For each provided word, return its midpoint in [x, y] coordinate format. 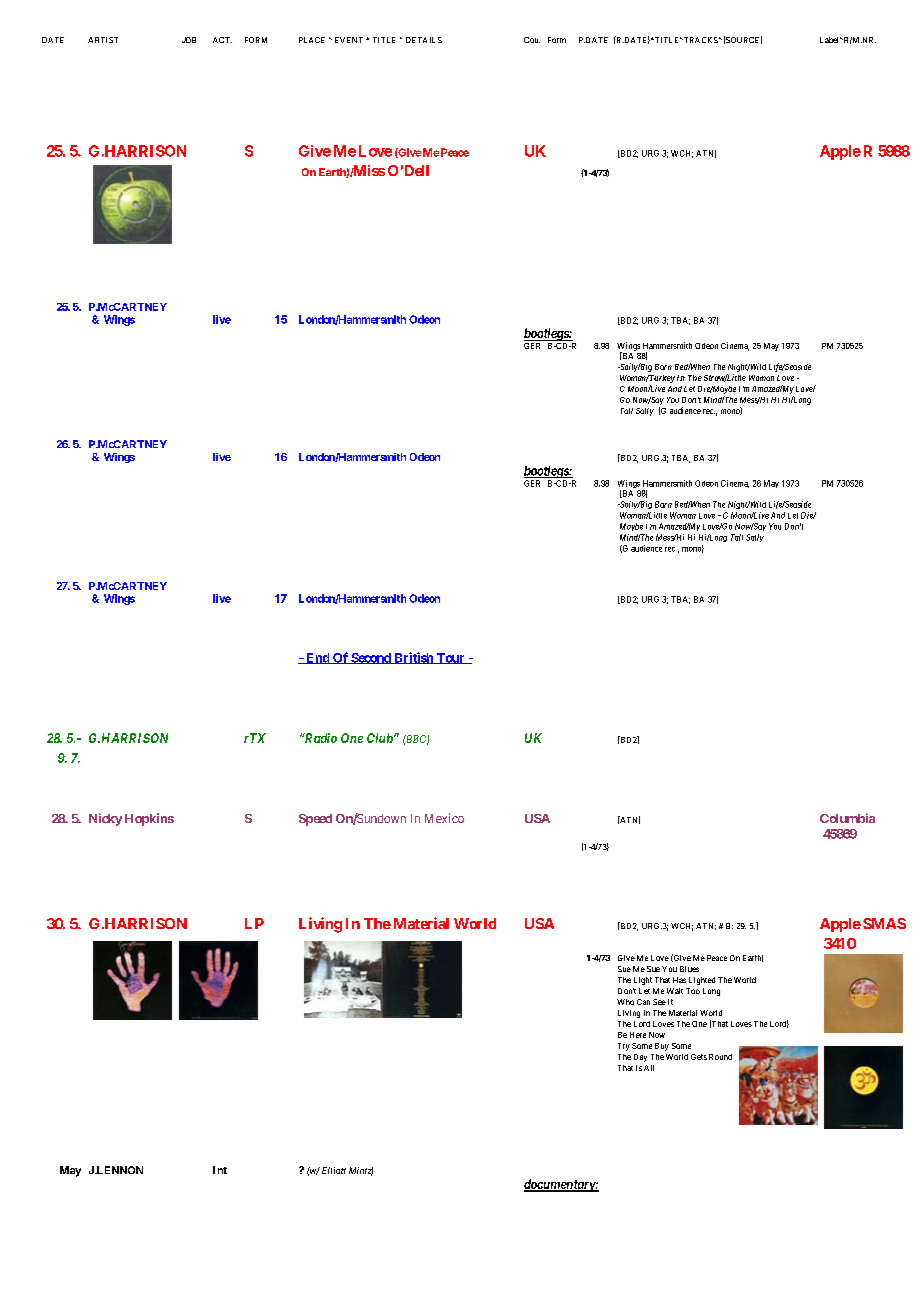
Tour [450, 658]
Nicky [105, 819]
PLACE [312, 40]
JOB [189, 40]
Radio [319, 738]
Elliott [334, 1170]
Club [380, 738]
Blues [689, 969]
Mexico [444, 818]
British [413, 658]
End [318, 658]
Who [625, 1002]
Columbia [847, 818]
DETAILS [424, 40]
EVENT [349, 40]
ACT [222, 40]
